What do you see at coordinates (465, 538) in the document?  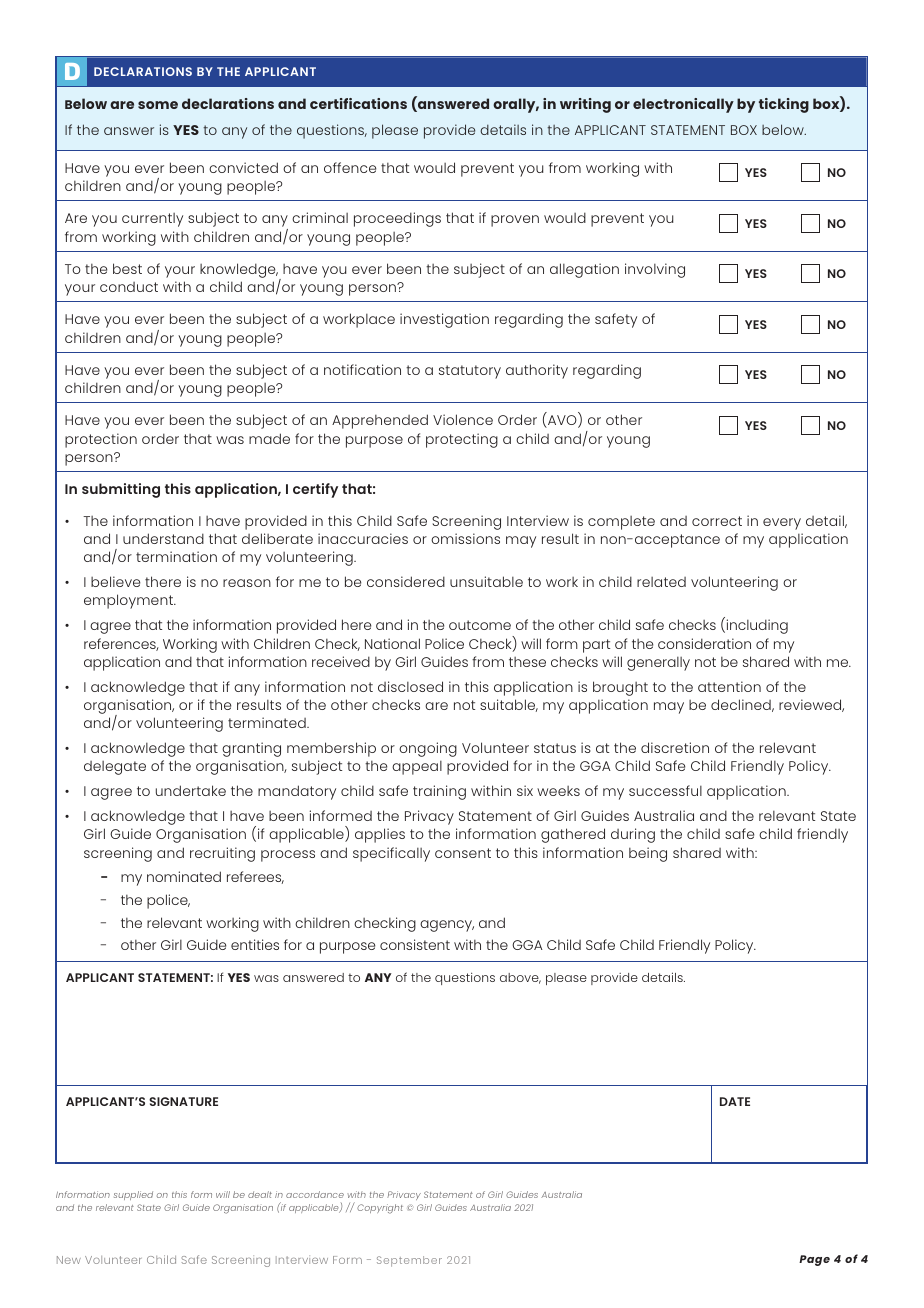 I see `omissions` at bounding box center [465, 538].
